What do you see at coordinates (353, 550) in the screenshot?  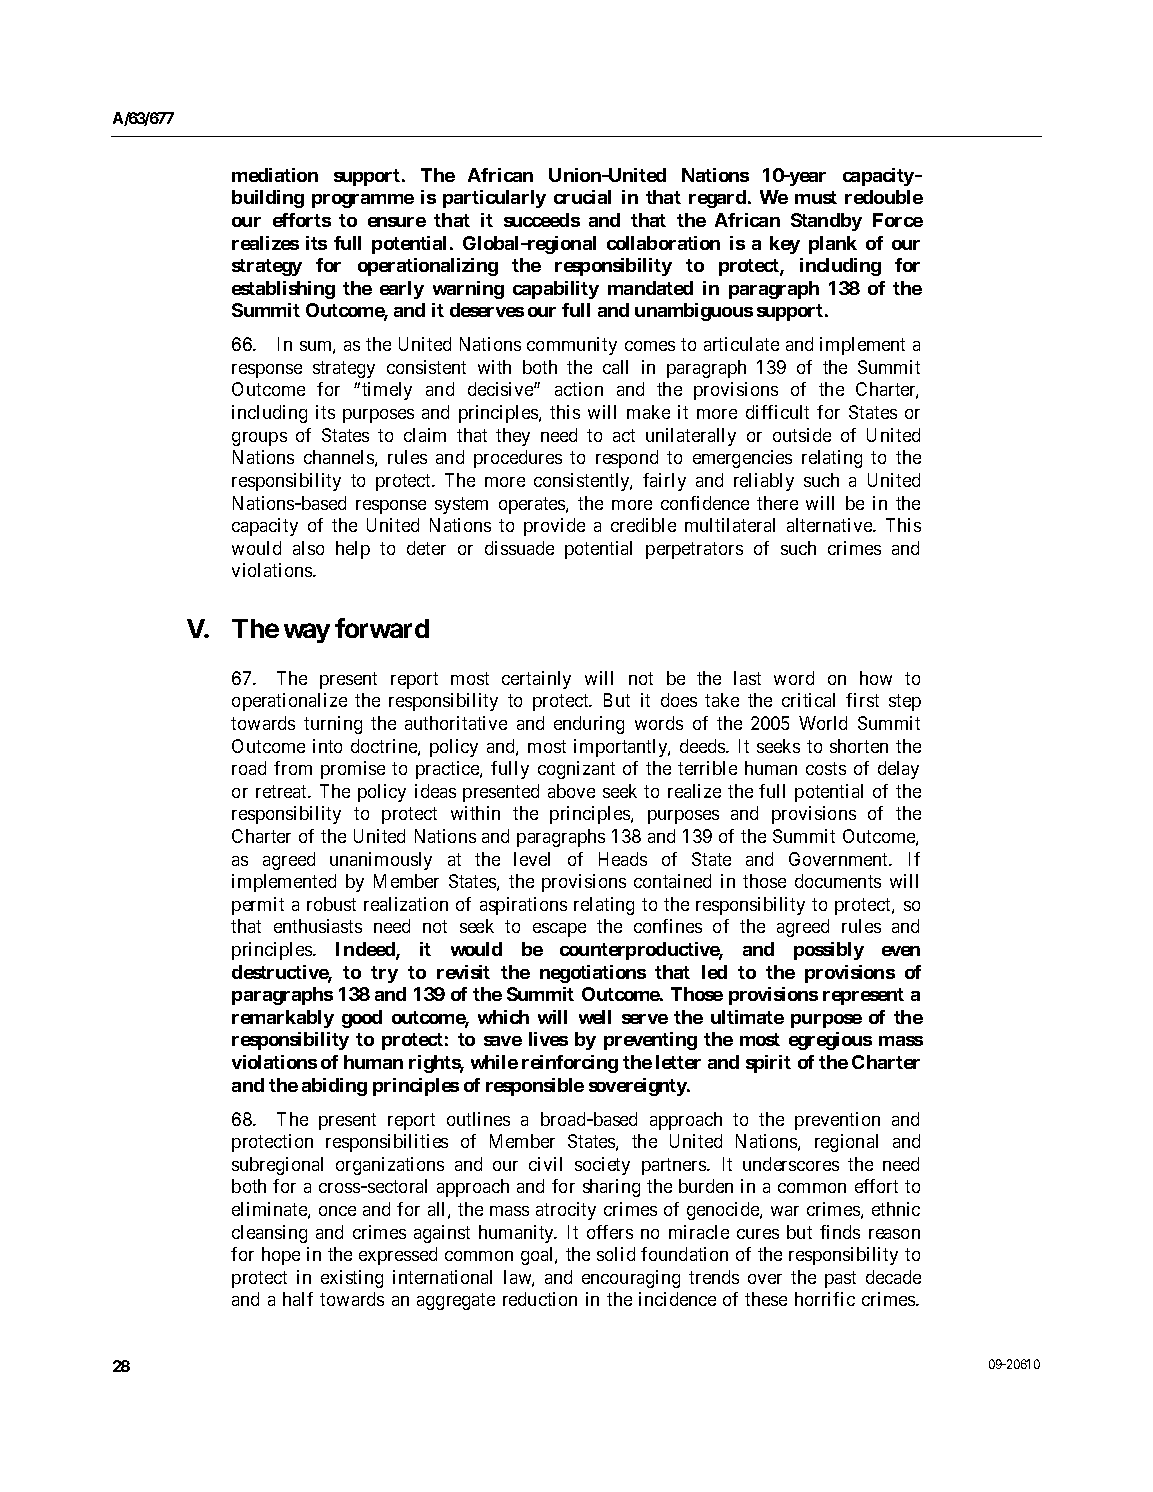 I see `help` at bounding box center [353, 550].
